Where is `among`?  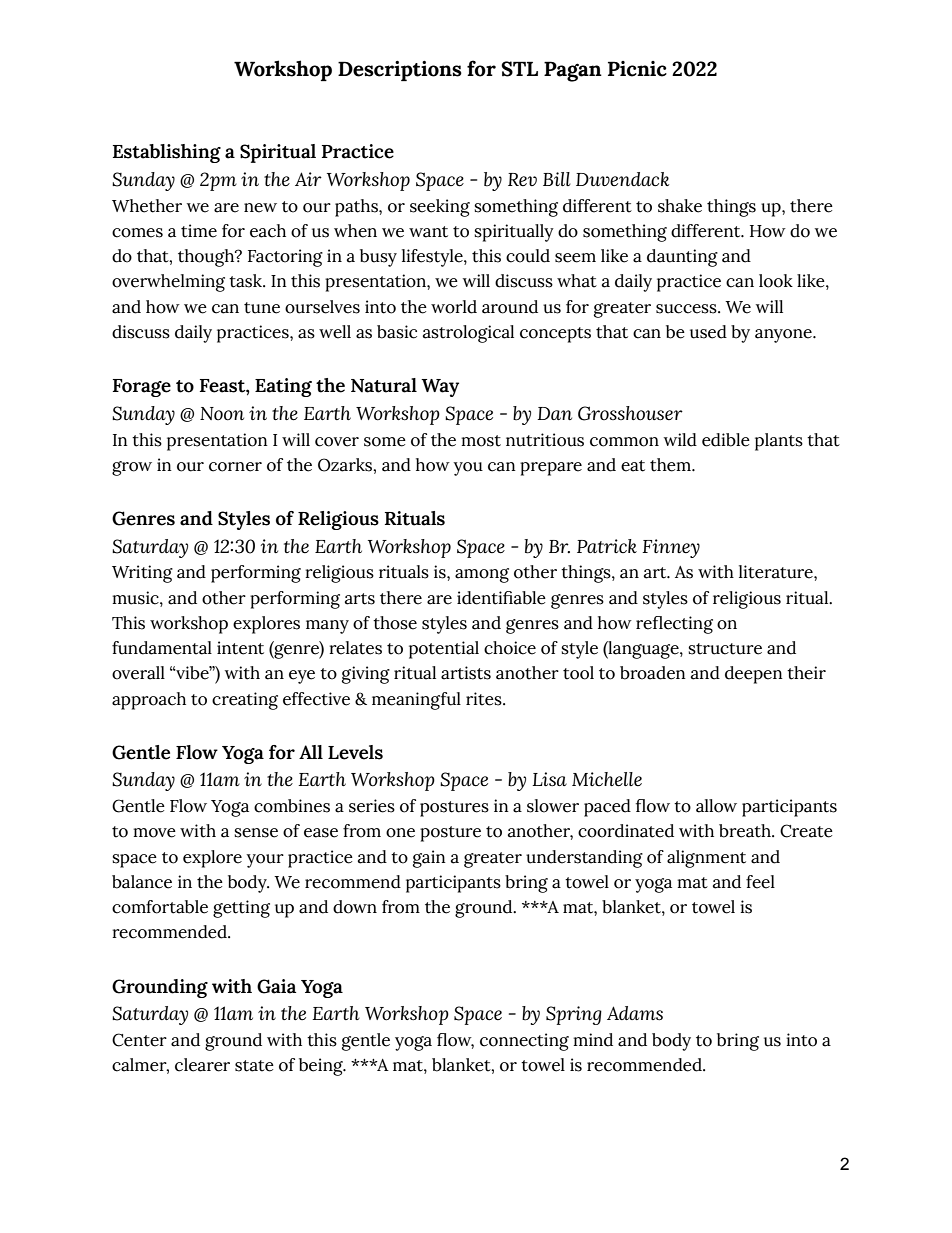 among is located at coordinates (482, 575).
